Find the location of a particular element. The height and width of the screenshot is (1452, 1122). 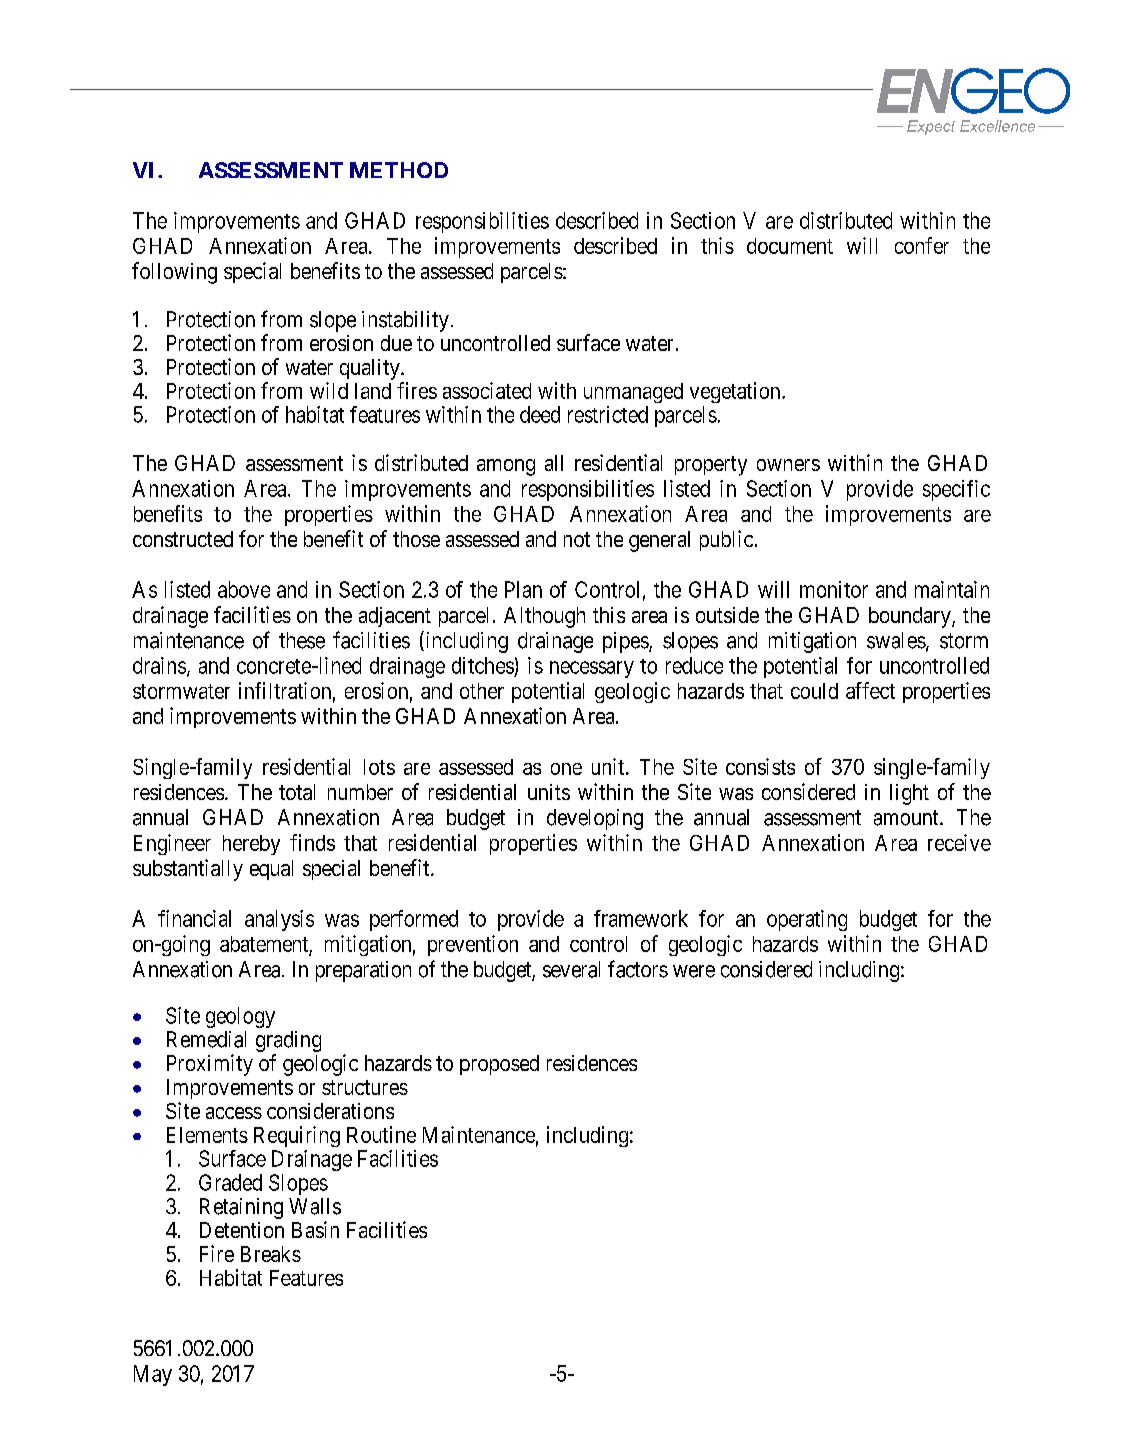

total is located at coordinates (297, 792).
